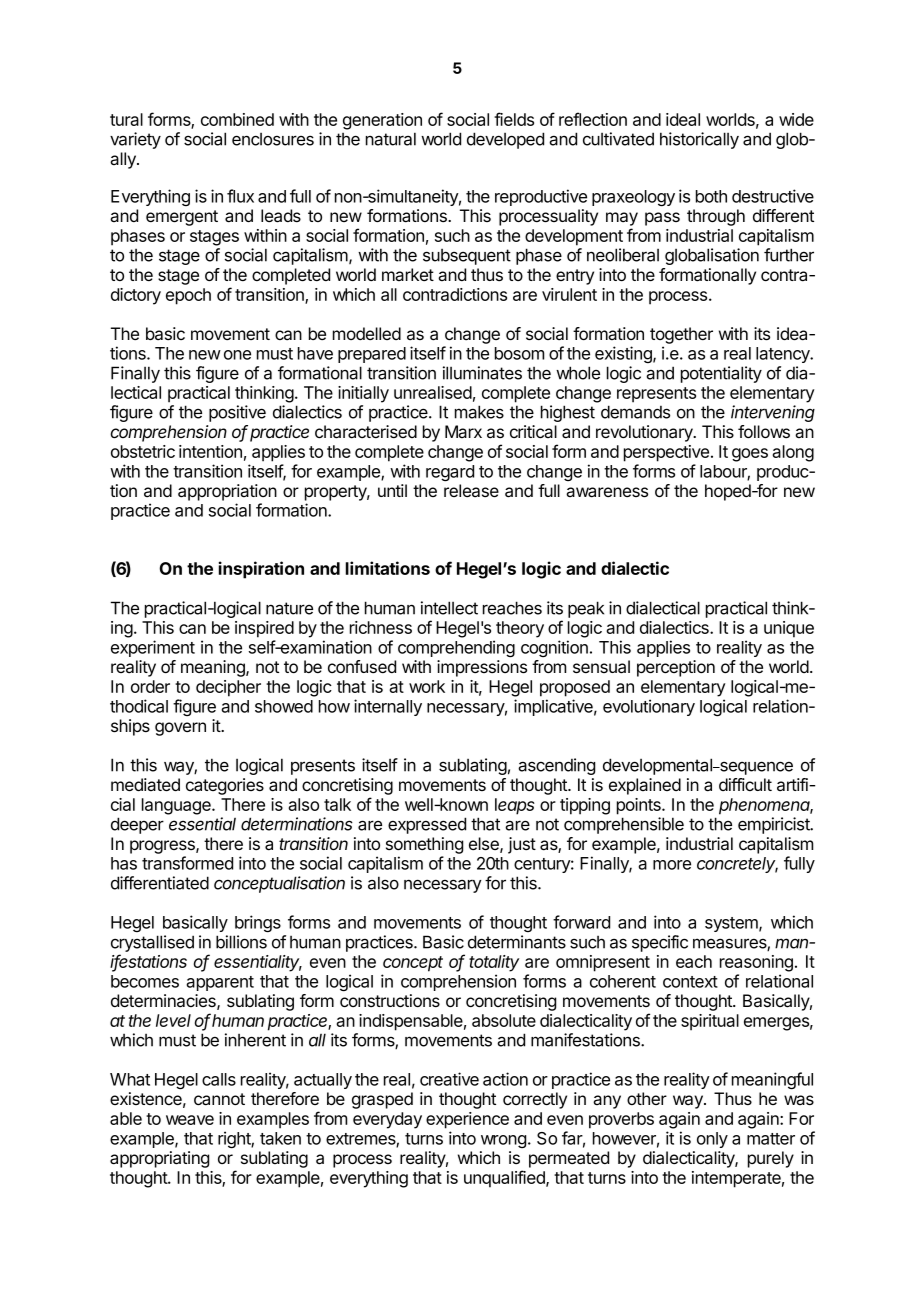 The image size is (924, 1307). Describe the element at coordinates (190, 1120) in the screenshot. I see `weave` at that location.
